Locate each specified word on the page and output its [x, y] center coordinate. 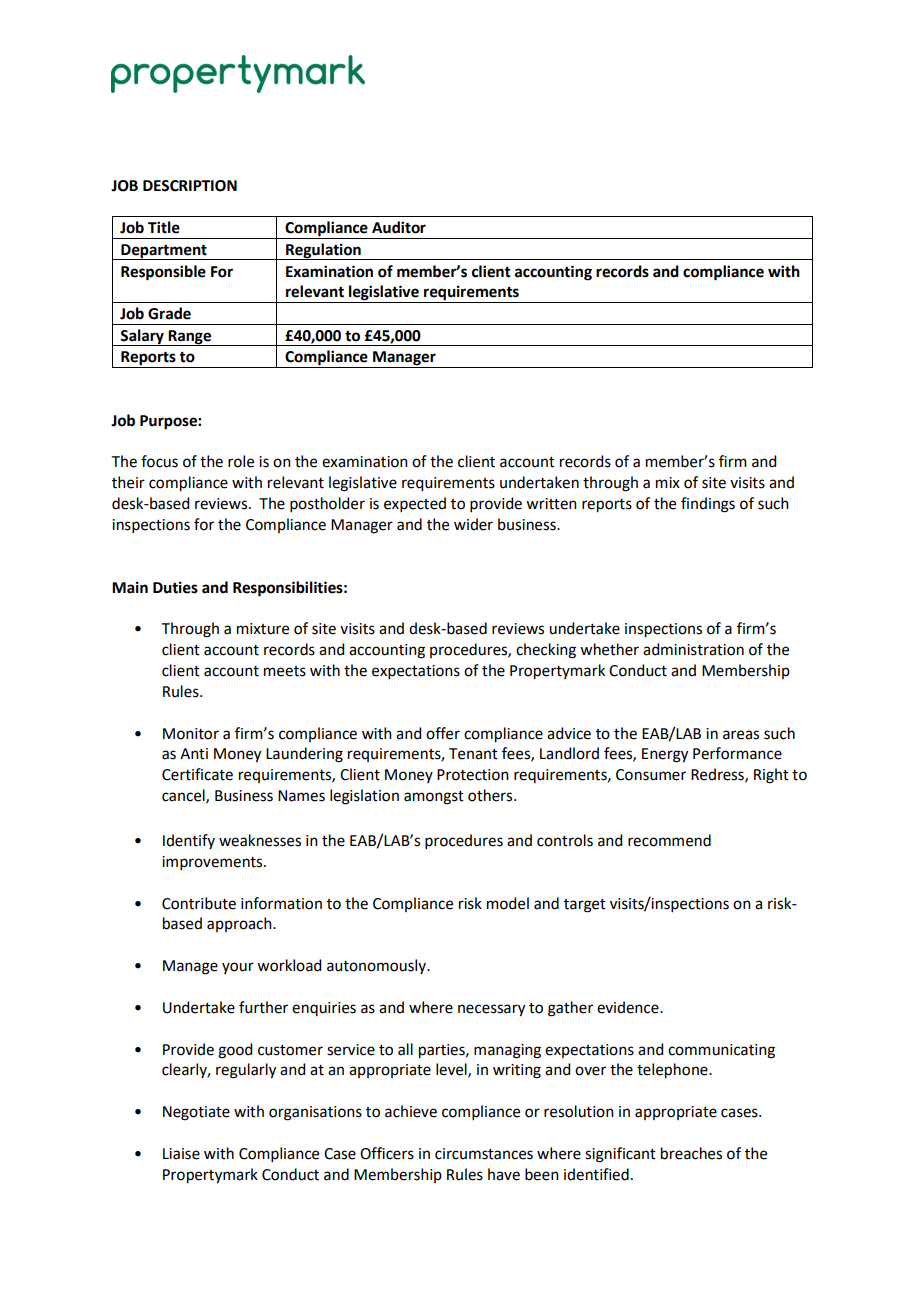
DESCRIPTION [190, 186]
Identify [189, 841]
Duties [175, 587]
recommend [669, 840]
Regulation [323, 251]
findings [708, 505]
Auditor [399, 227]
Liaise [181, 1154]
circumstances [484, 1154]
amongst [434, 798]
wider [473, 524]
